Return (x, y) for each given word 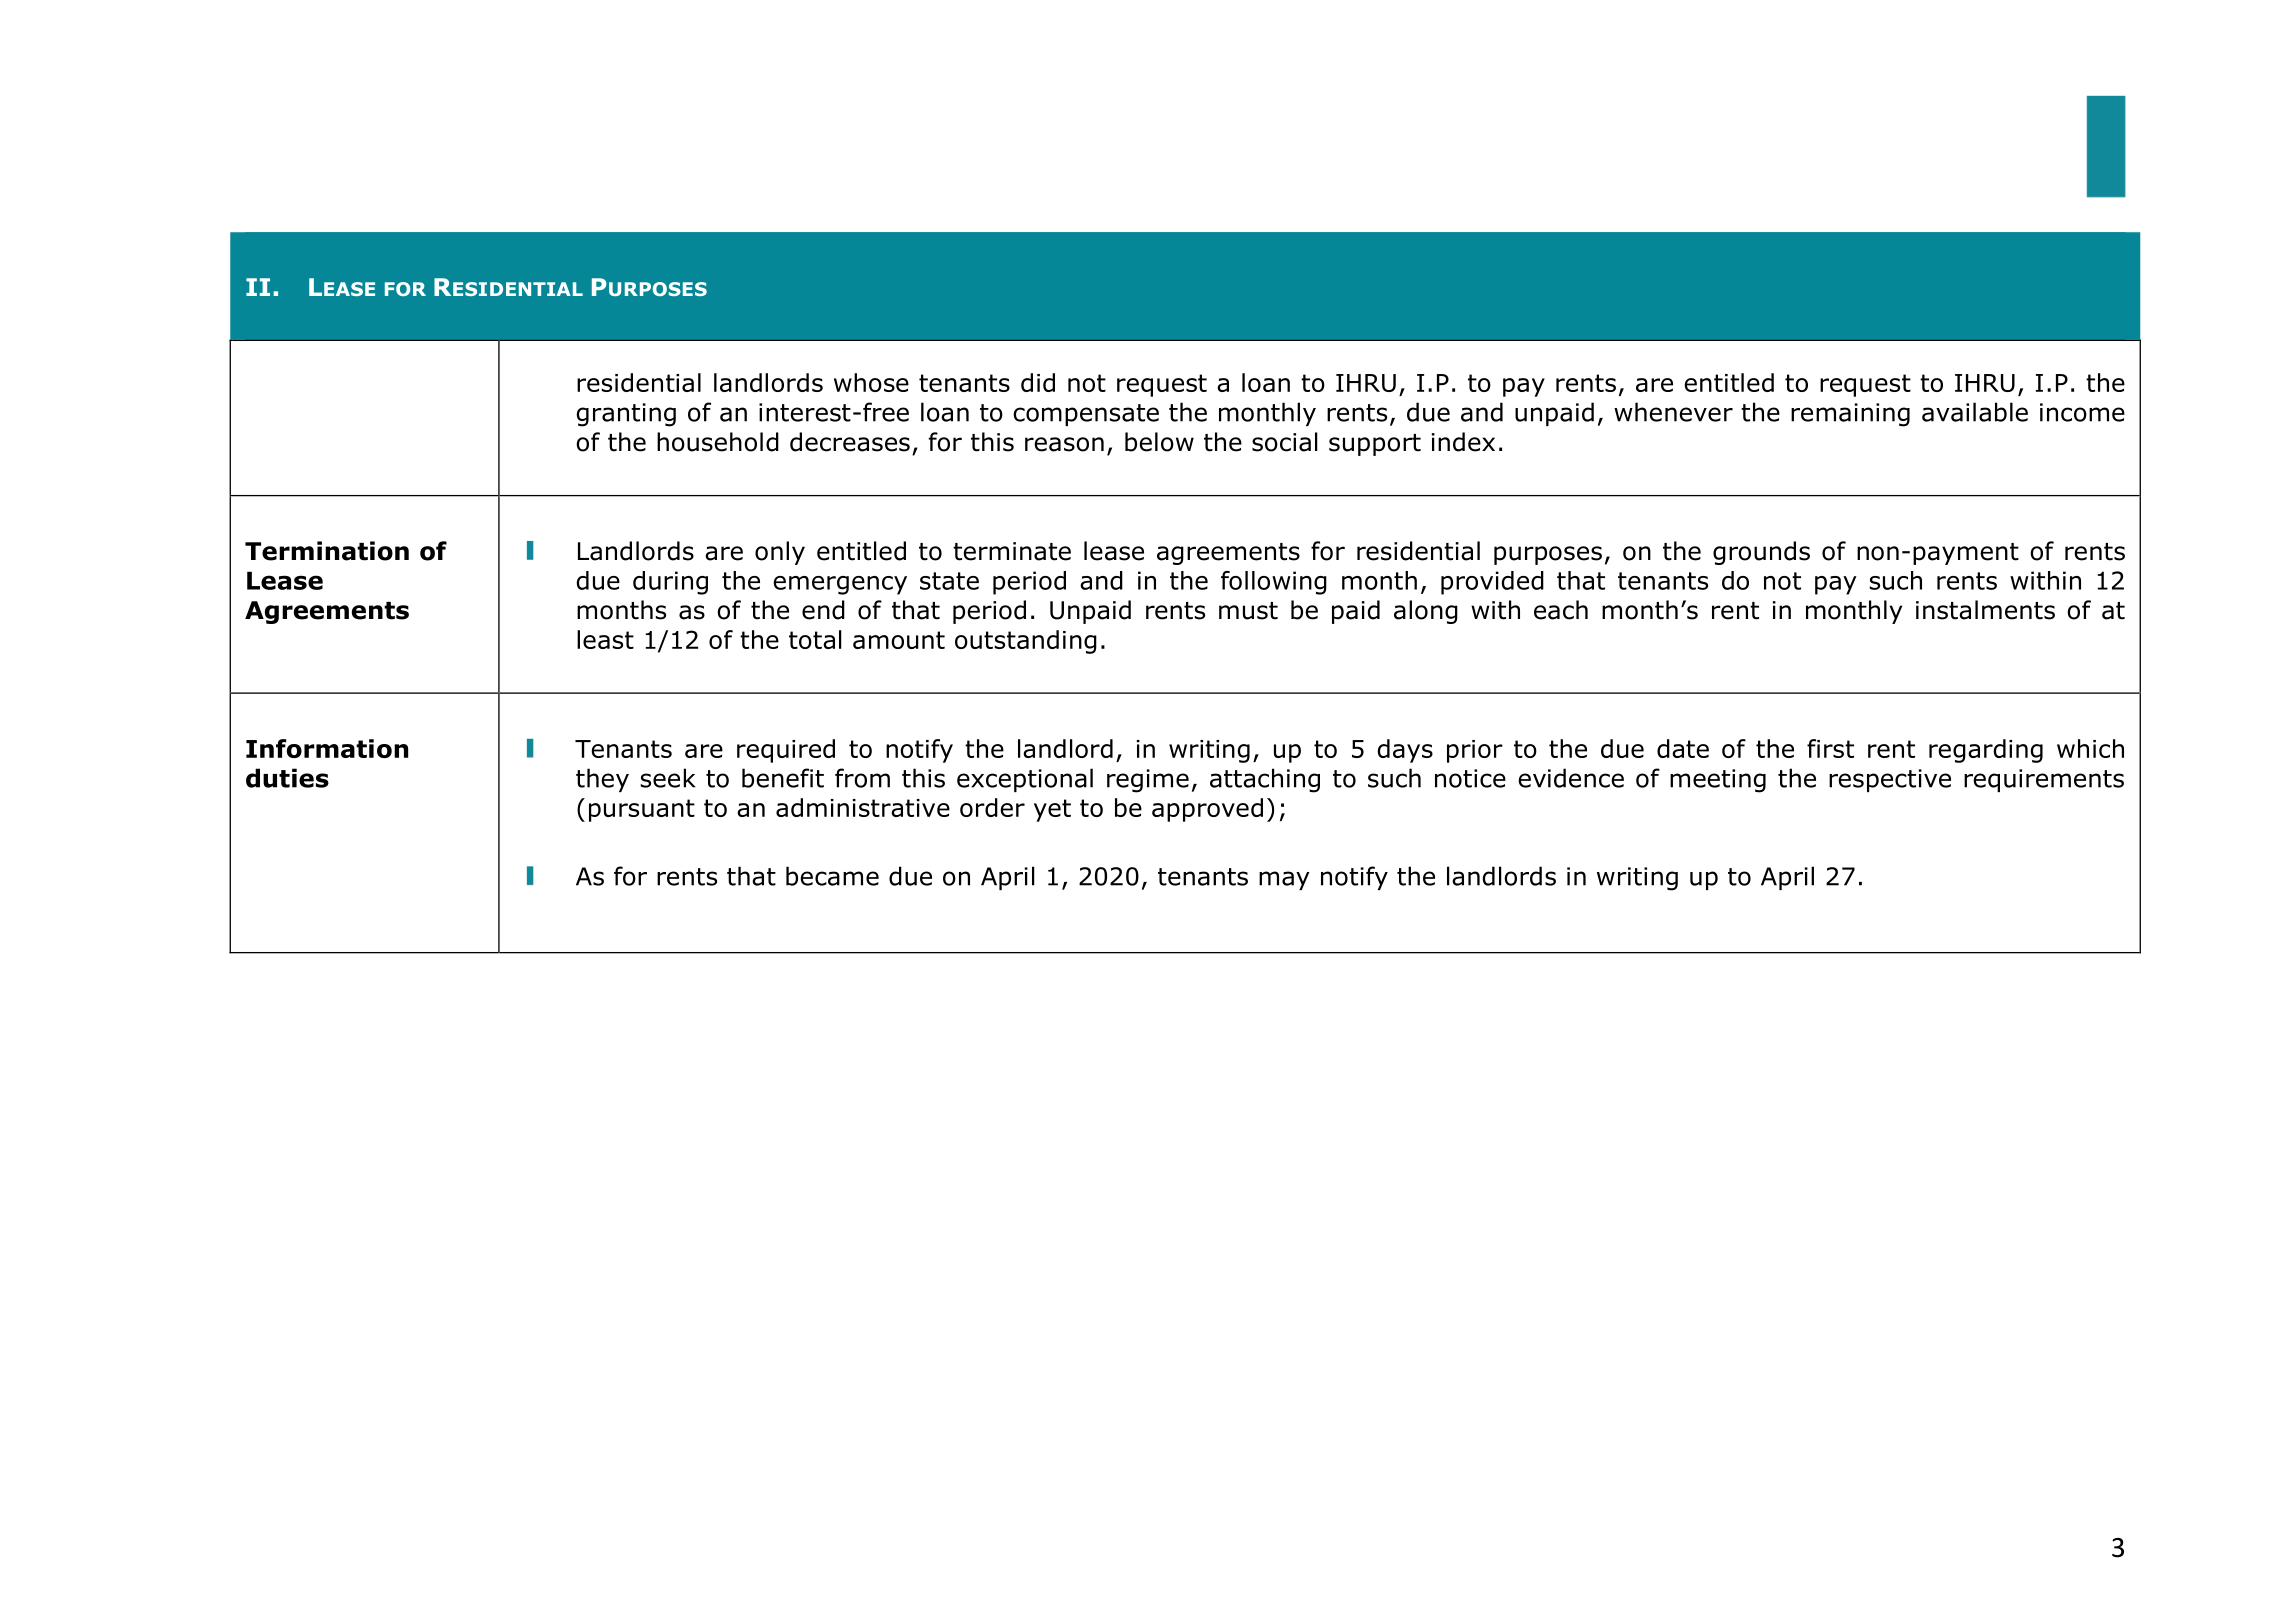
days (1405, 751)
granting (626, 415)
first (1830, 748)
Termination (327, 551)
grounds (1761, 553)
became (832, 876)
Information (327, 748)
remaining (1850, 415)
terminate (1012, 551)
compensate (1086, 415)
